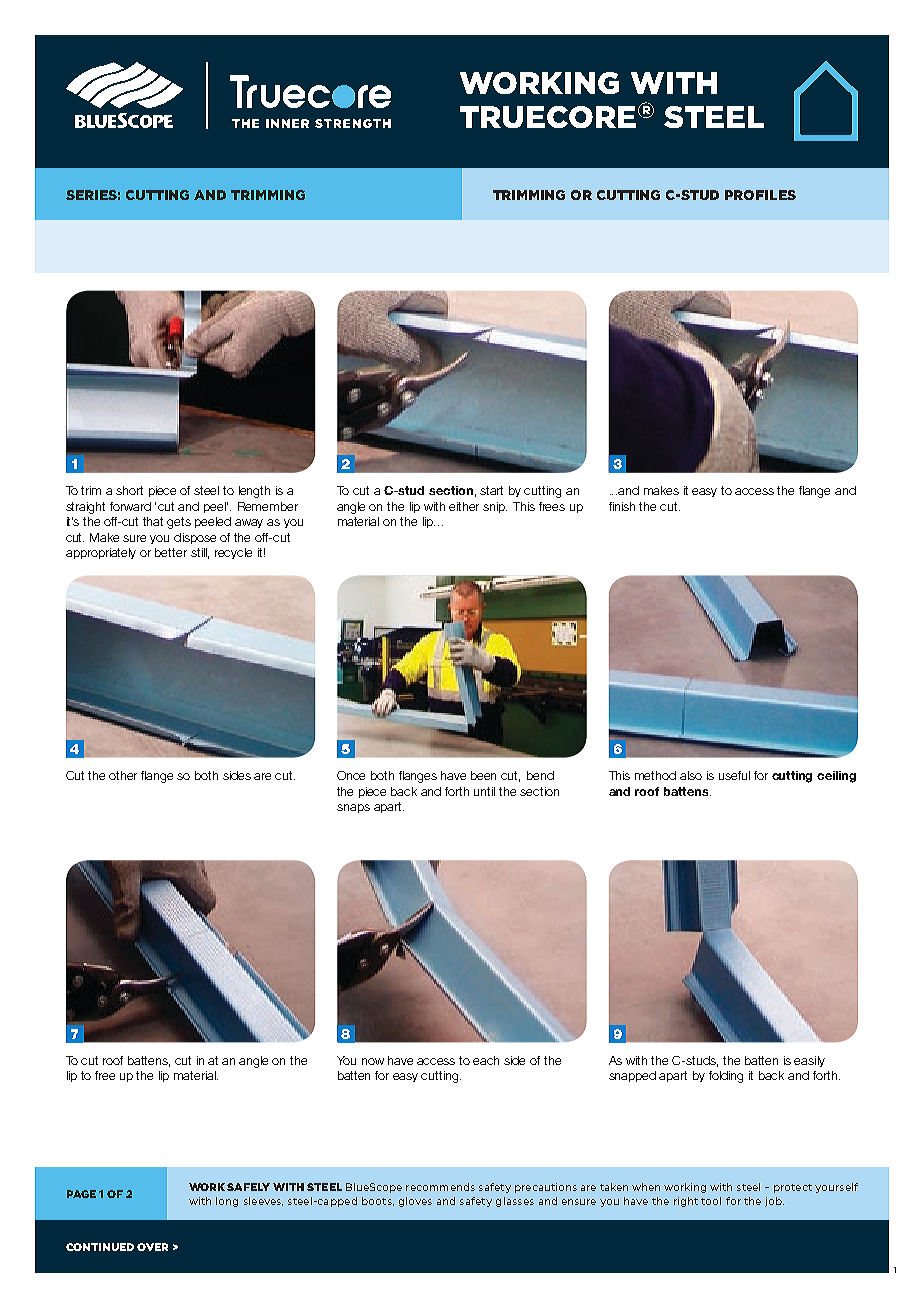 This page has height=1308, width=924. I want to click on snaps, so click(353, 808).
